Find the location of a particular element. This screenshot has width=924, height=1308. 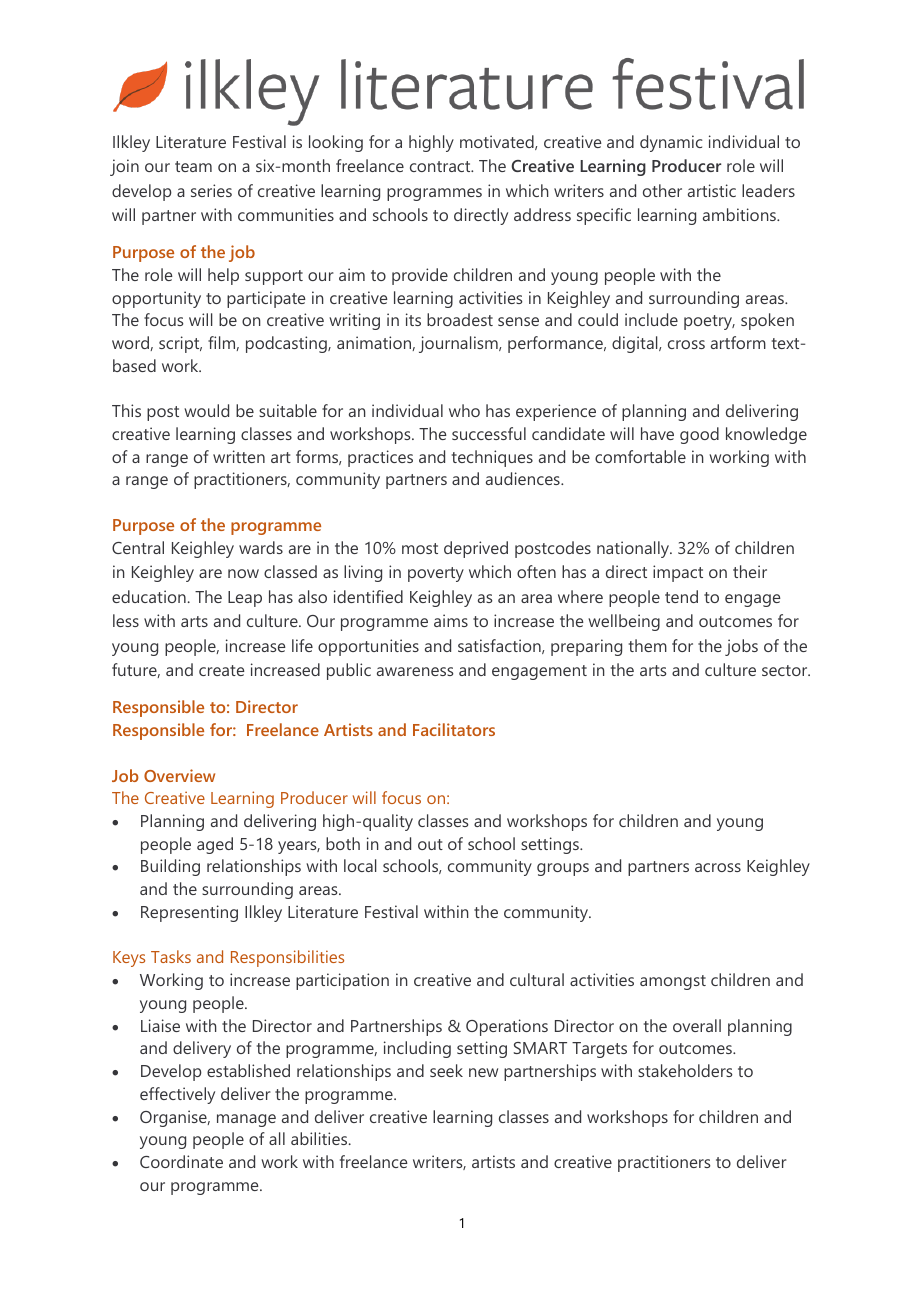

seek is located at coordinates (446, 1070).
